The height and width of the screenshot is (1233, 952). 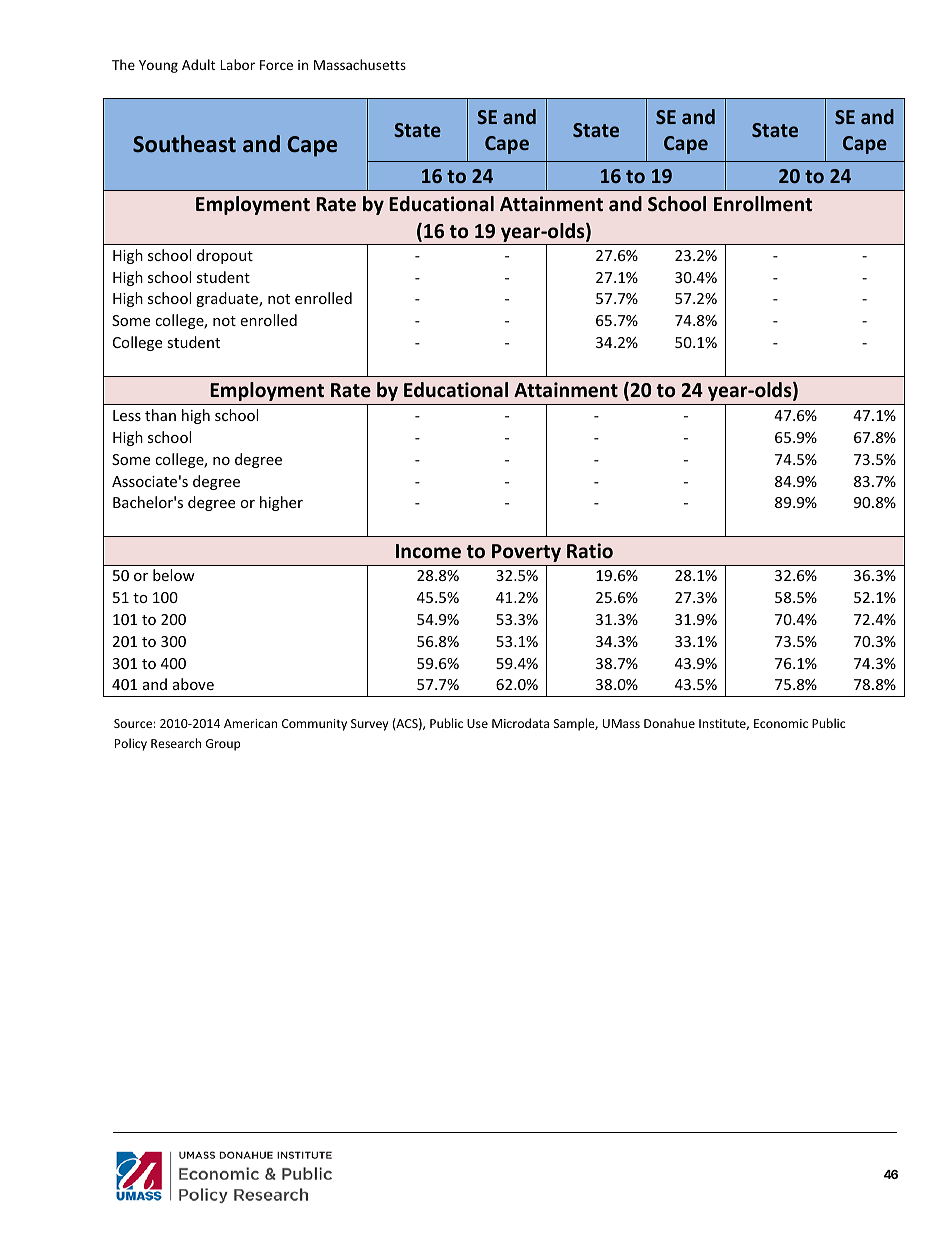 I want to click on Group, so click(x=223, y=745).
